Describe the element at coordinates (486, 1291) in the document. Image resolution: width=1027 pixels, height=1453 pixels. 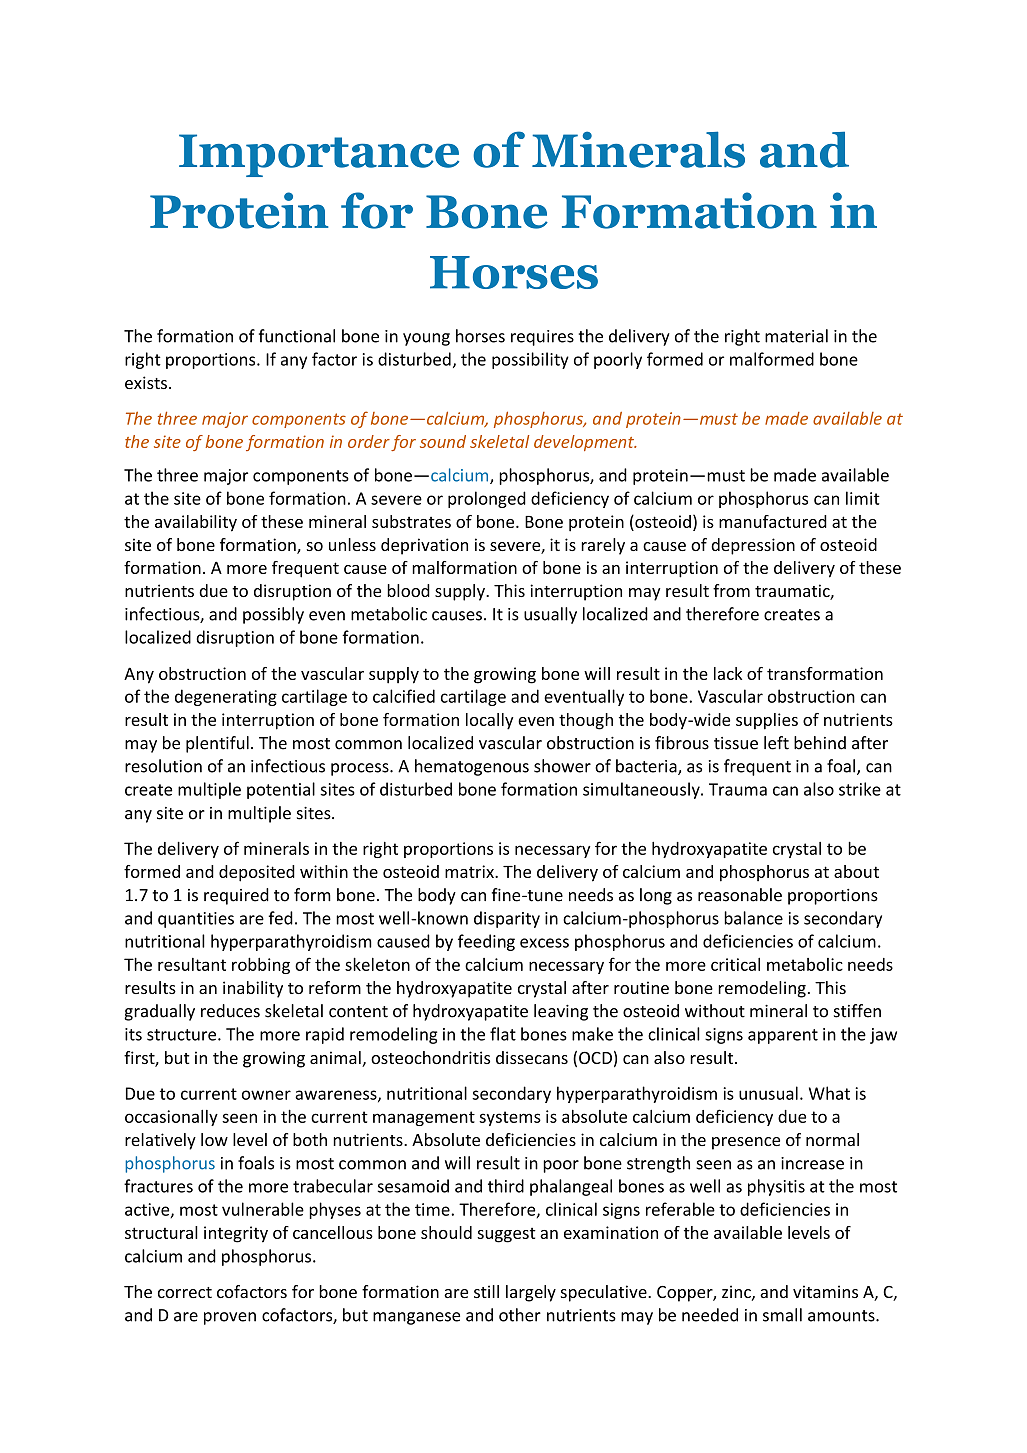
I see `still` at that location.
